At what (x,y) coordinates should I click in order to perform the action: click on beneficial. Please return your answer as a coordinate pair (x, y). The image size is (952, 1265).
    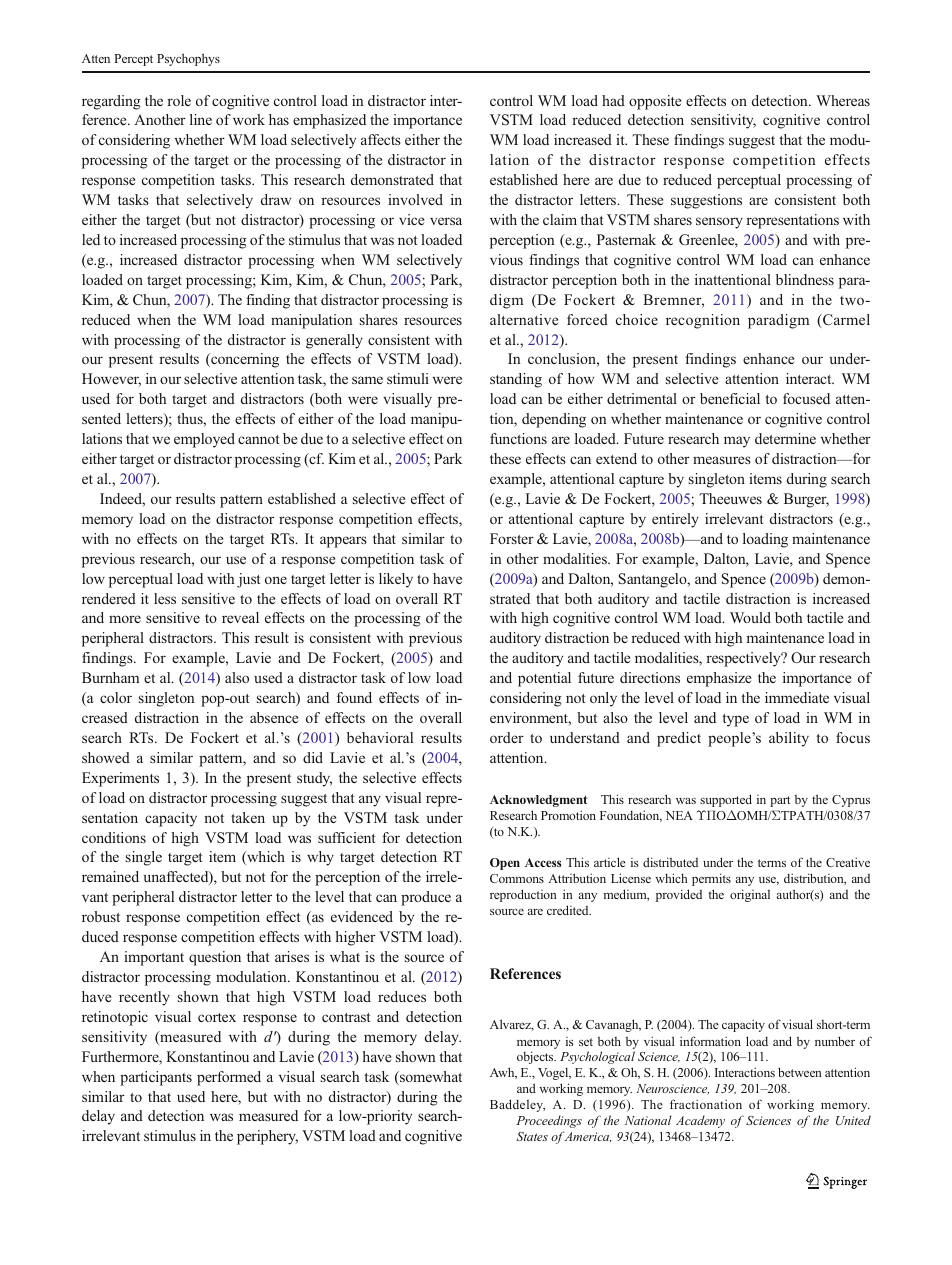
    Looking at the image, I should click on (730, 398).
